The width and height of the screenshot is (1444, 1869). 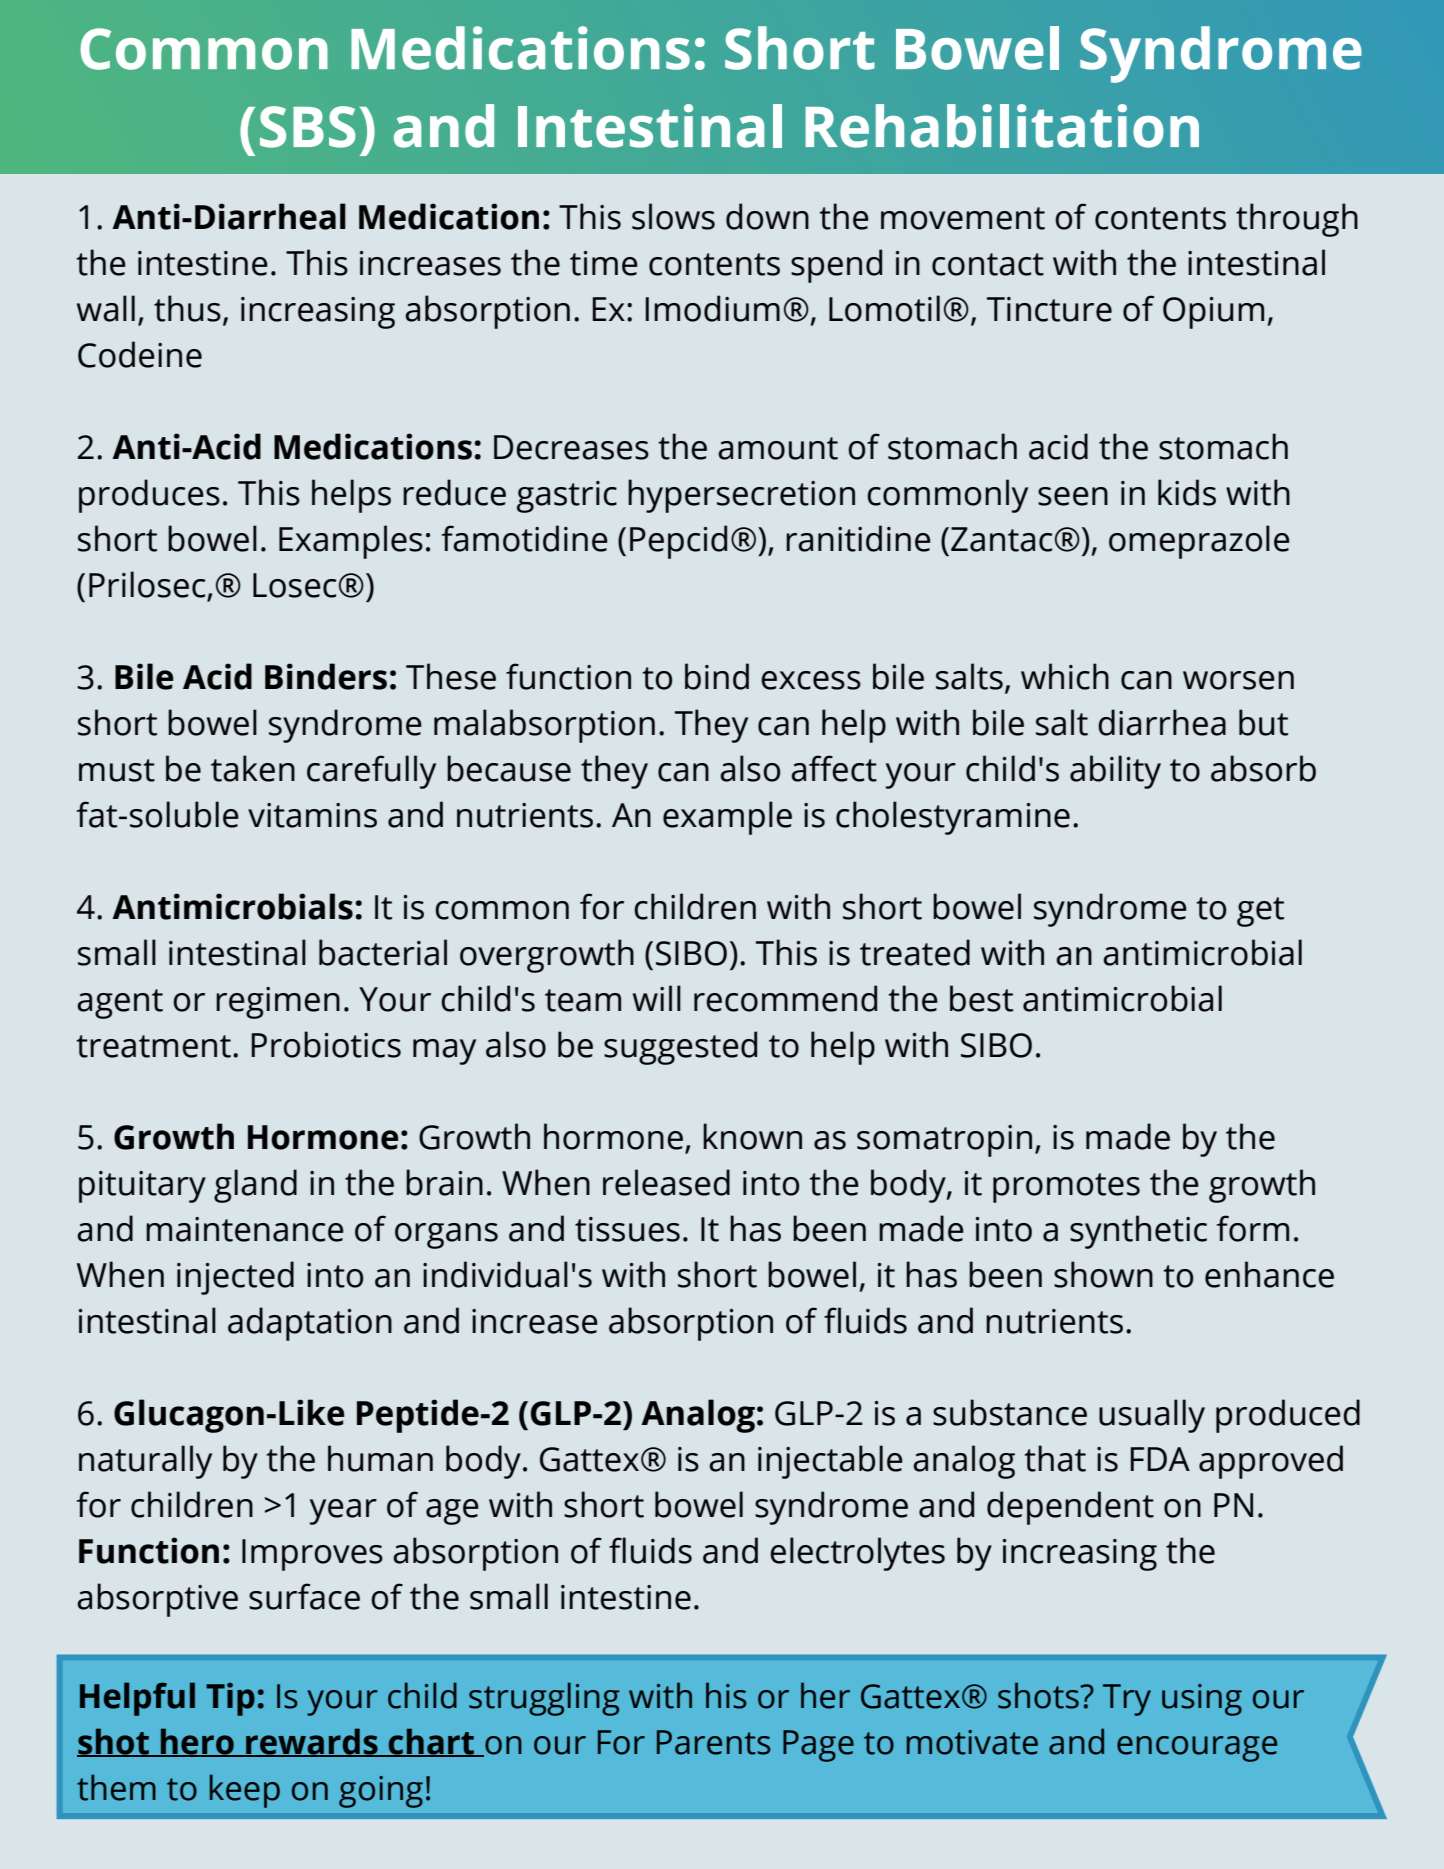 What do you see at coordinates (278, 1003) in the screenshot?
I see `regimen` at bounding box center [278, 1003].
